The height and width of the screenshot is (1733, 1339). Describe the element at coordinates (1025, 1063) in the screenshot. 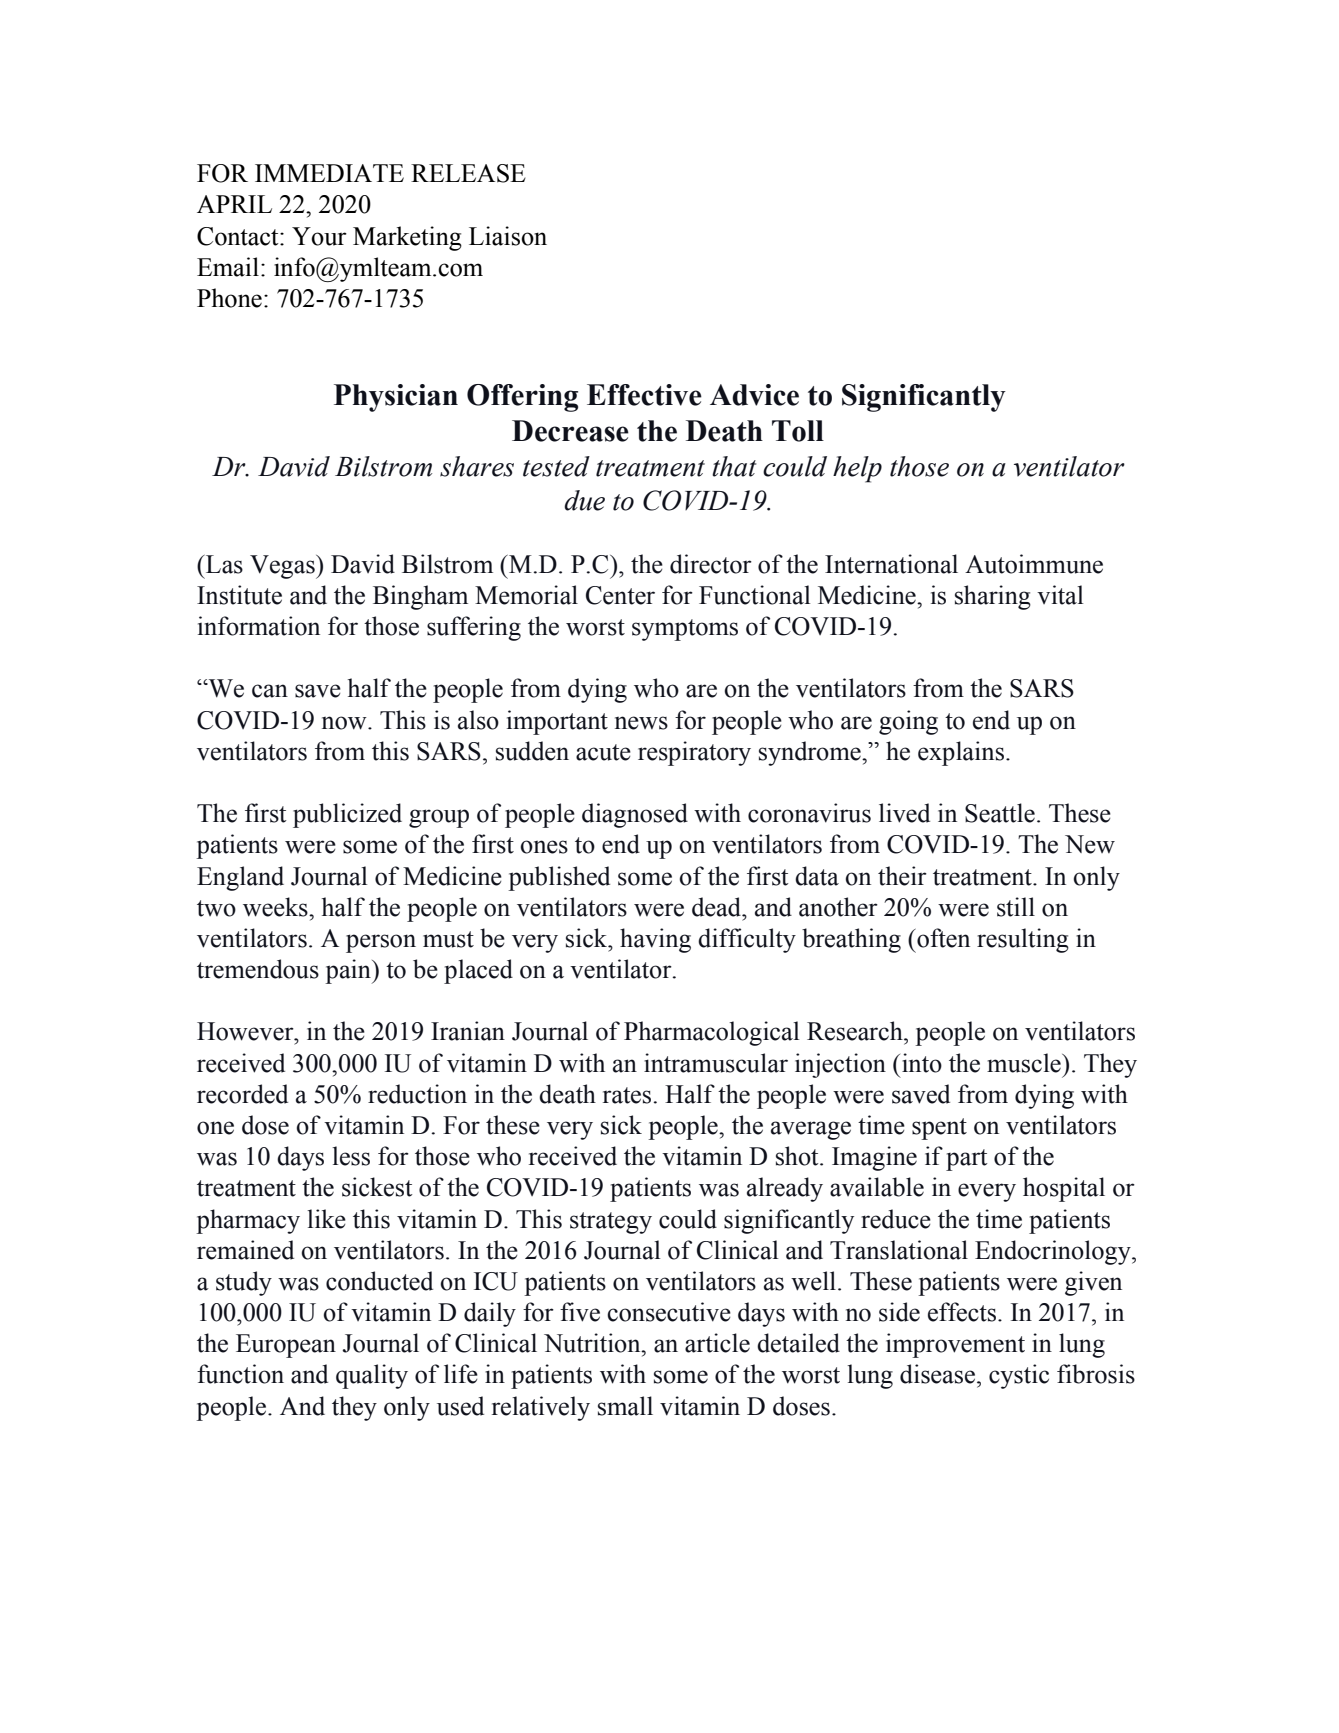

I see `muscle` at that location.
